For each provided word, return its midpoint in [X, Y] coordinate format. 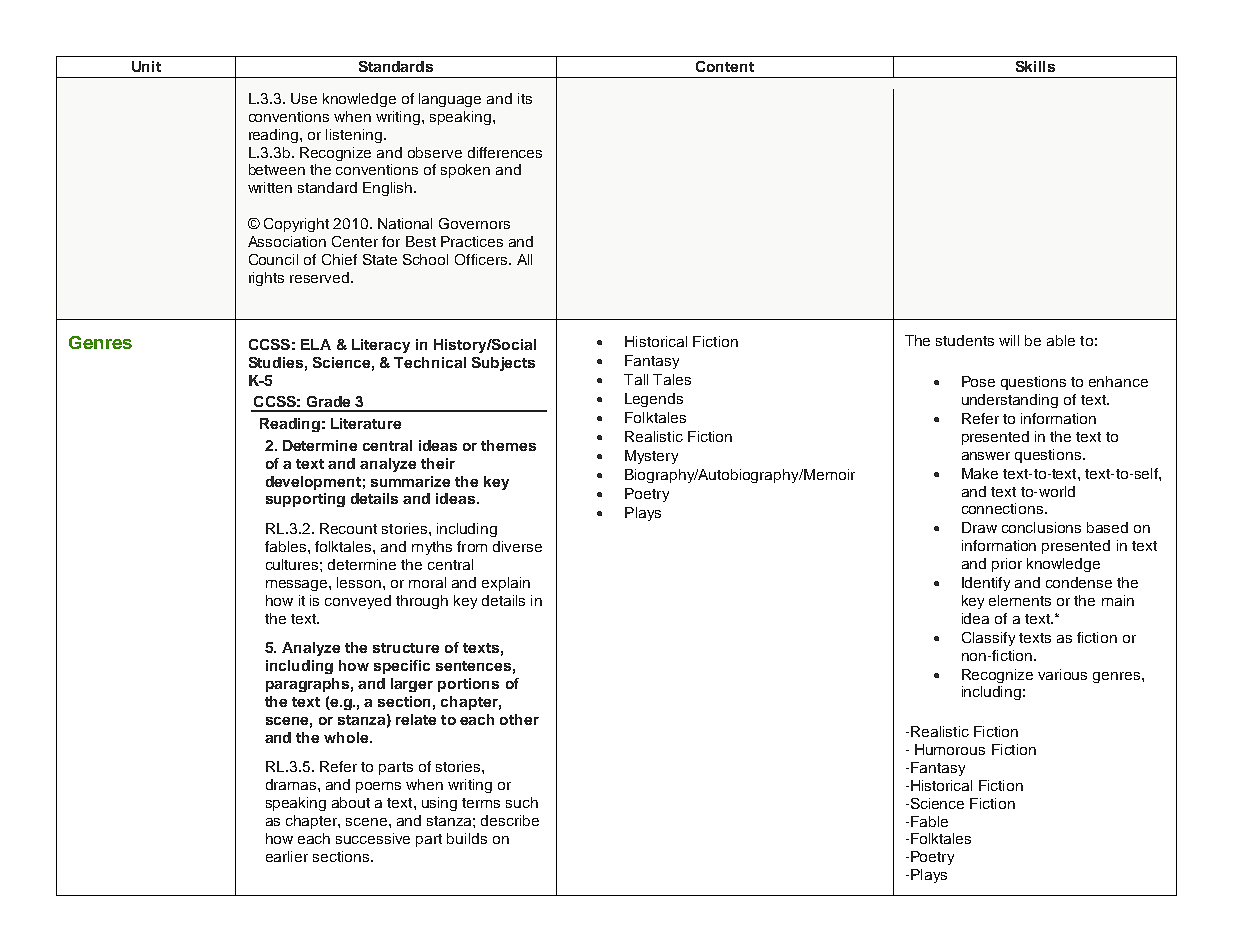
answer [986, 456]
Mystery [651, 457]
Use [304, 98]
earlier [287, 856]
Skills [1035, 66]
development [313, 483]
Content [725, 66]
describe [510, 820]
